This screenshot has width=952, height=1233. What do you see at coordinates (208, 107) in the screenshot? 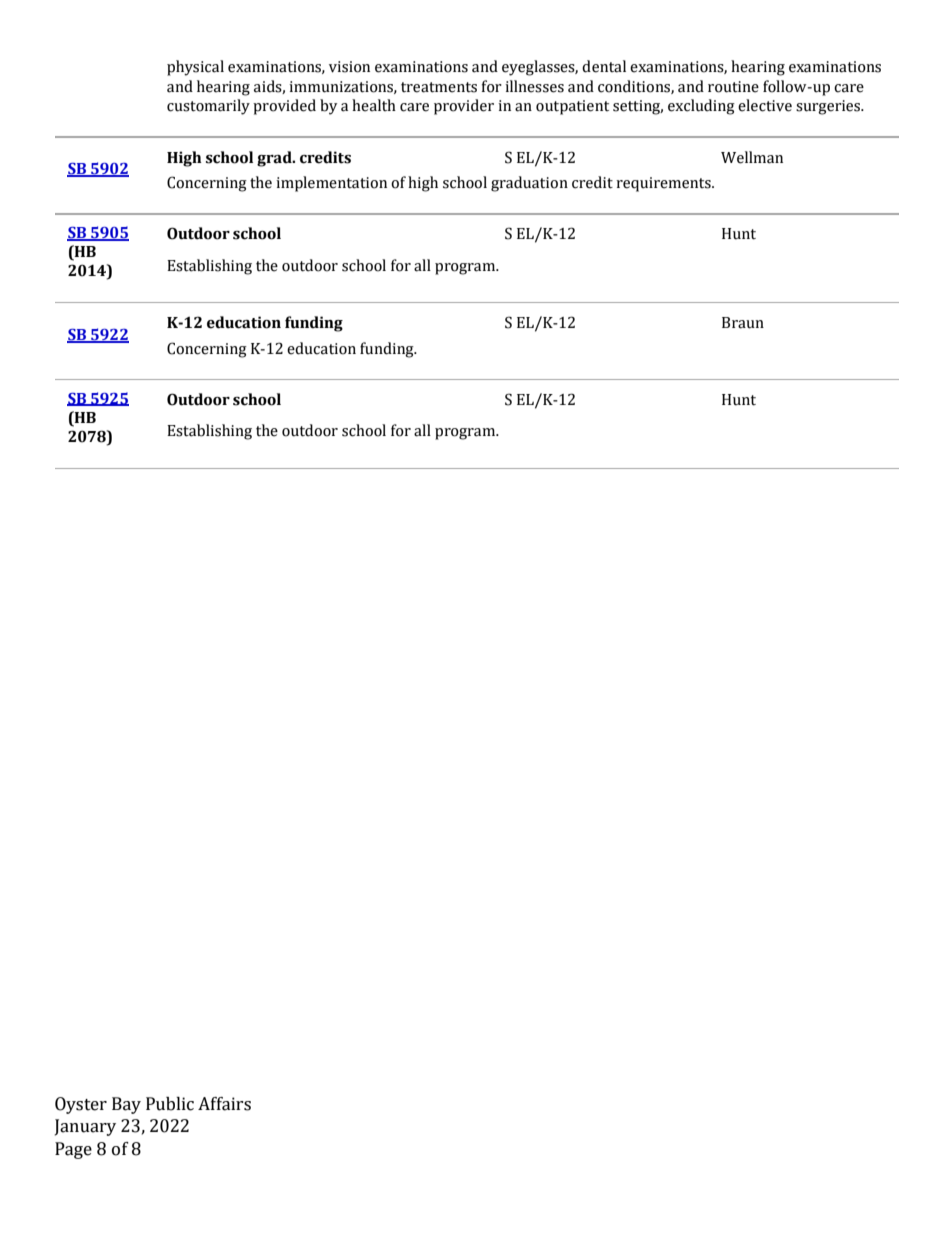
I see `customarily` at bounding box center [208, 107].
